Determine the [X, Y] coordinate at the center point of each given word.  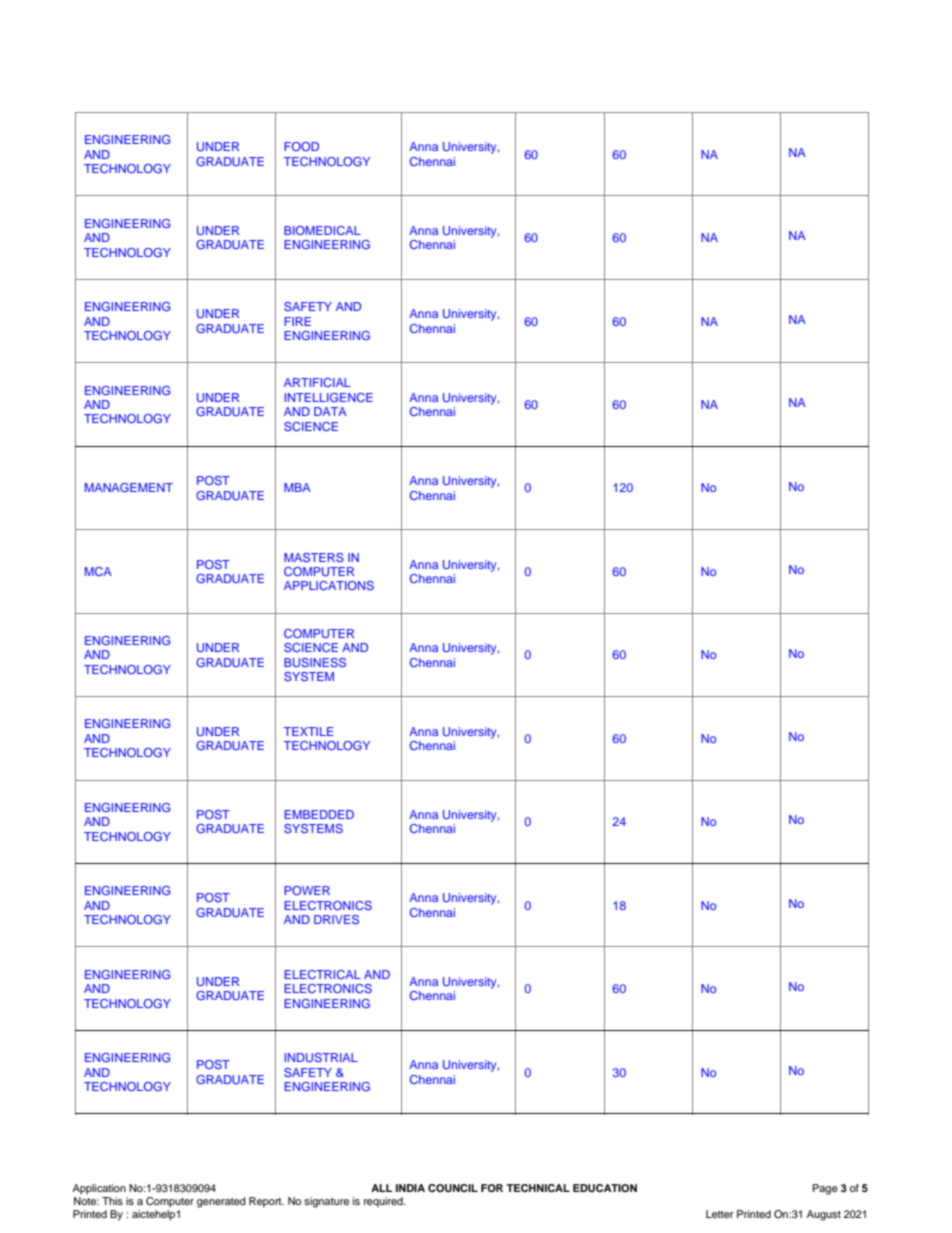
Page [825, 1189]
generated [221, 1202]
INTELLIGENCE [329, 397]
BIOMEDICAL [322, 230]
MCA [98, 571]
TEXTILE [309, 731]
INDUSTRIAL [321, 1057]
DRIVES [336, 919]
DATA [330, 411]
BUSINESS [315, 662]
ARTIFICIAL [317, 382]
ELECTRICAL [322, 974]
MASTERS [314, 557]
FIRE [297, 321]
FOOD [301, 146]
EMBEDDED [319, 814]
